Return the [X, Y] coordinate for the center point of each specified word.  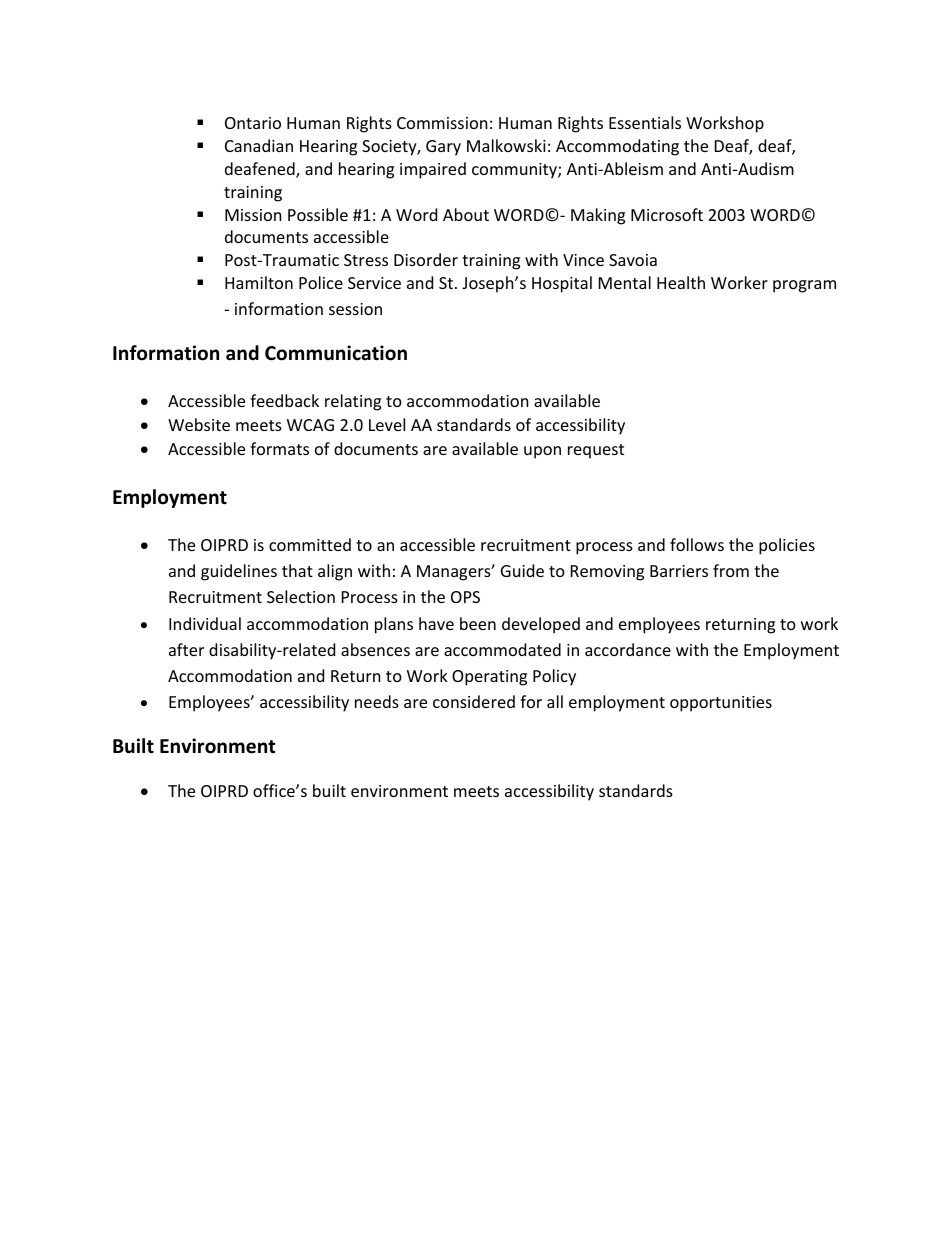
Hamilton [259, 282]
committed [310, 544]
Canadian [259, 145]
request [596, 451]
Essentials [645, 122]
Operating [489, 678]
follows [697, 544]
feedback [284, 400]
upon [542, 452]
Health [681, 282]
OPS [465, 597]
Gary [443, 148]
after [186, 649]
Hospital [562, 284]
